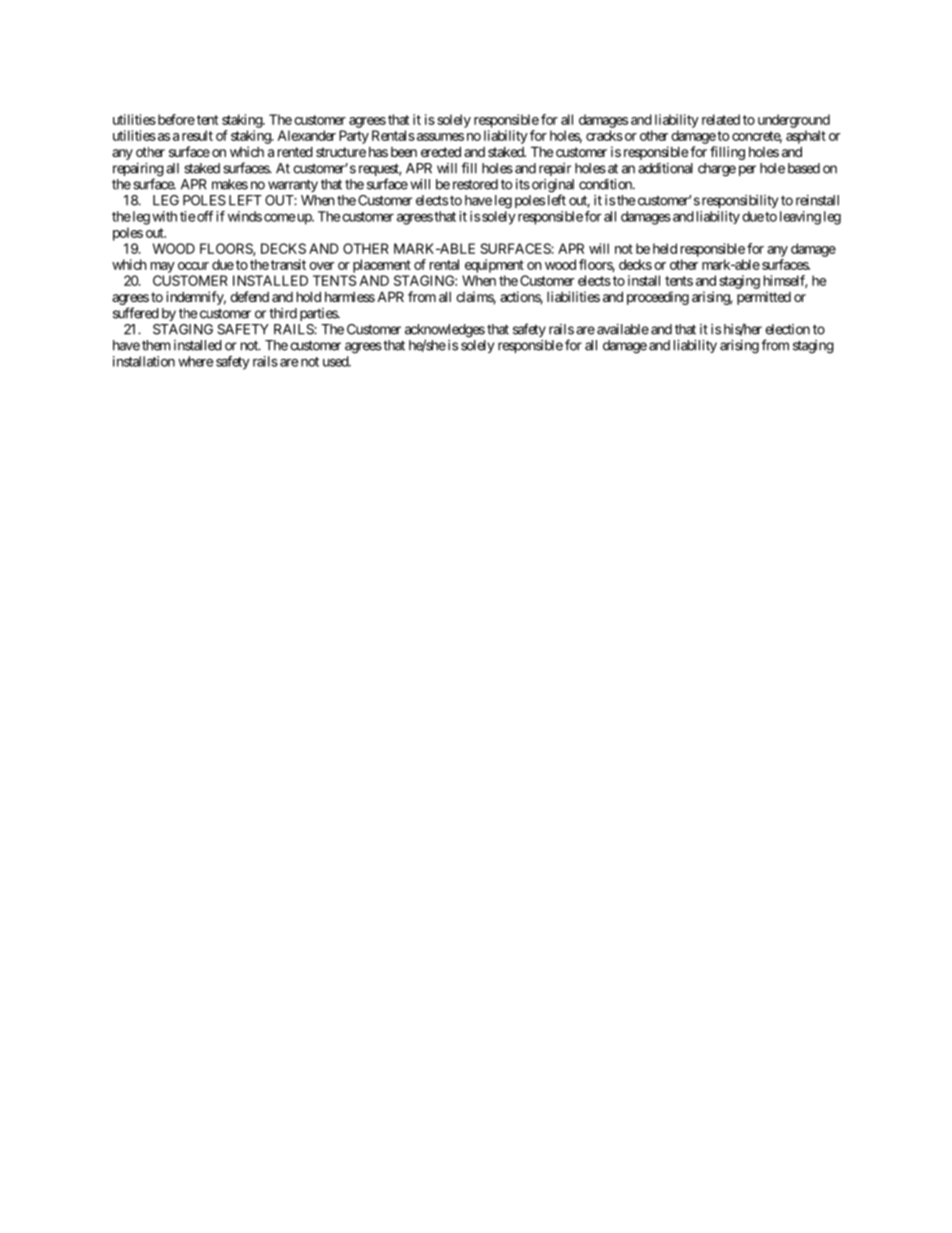 This screenshot has height=1233, width=952. I want to click on charge, so click(717, 170).
